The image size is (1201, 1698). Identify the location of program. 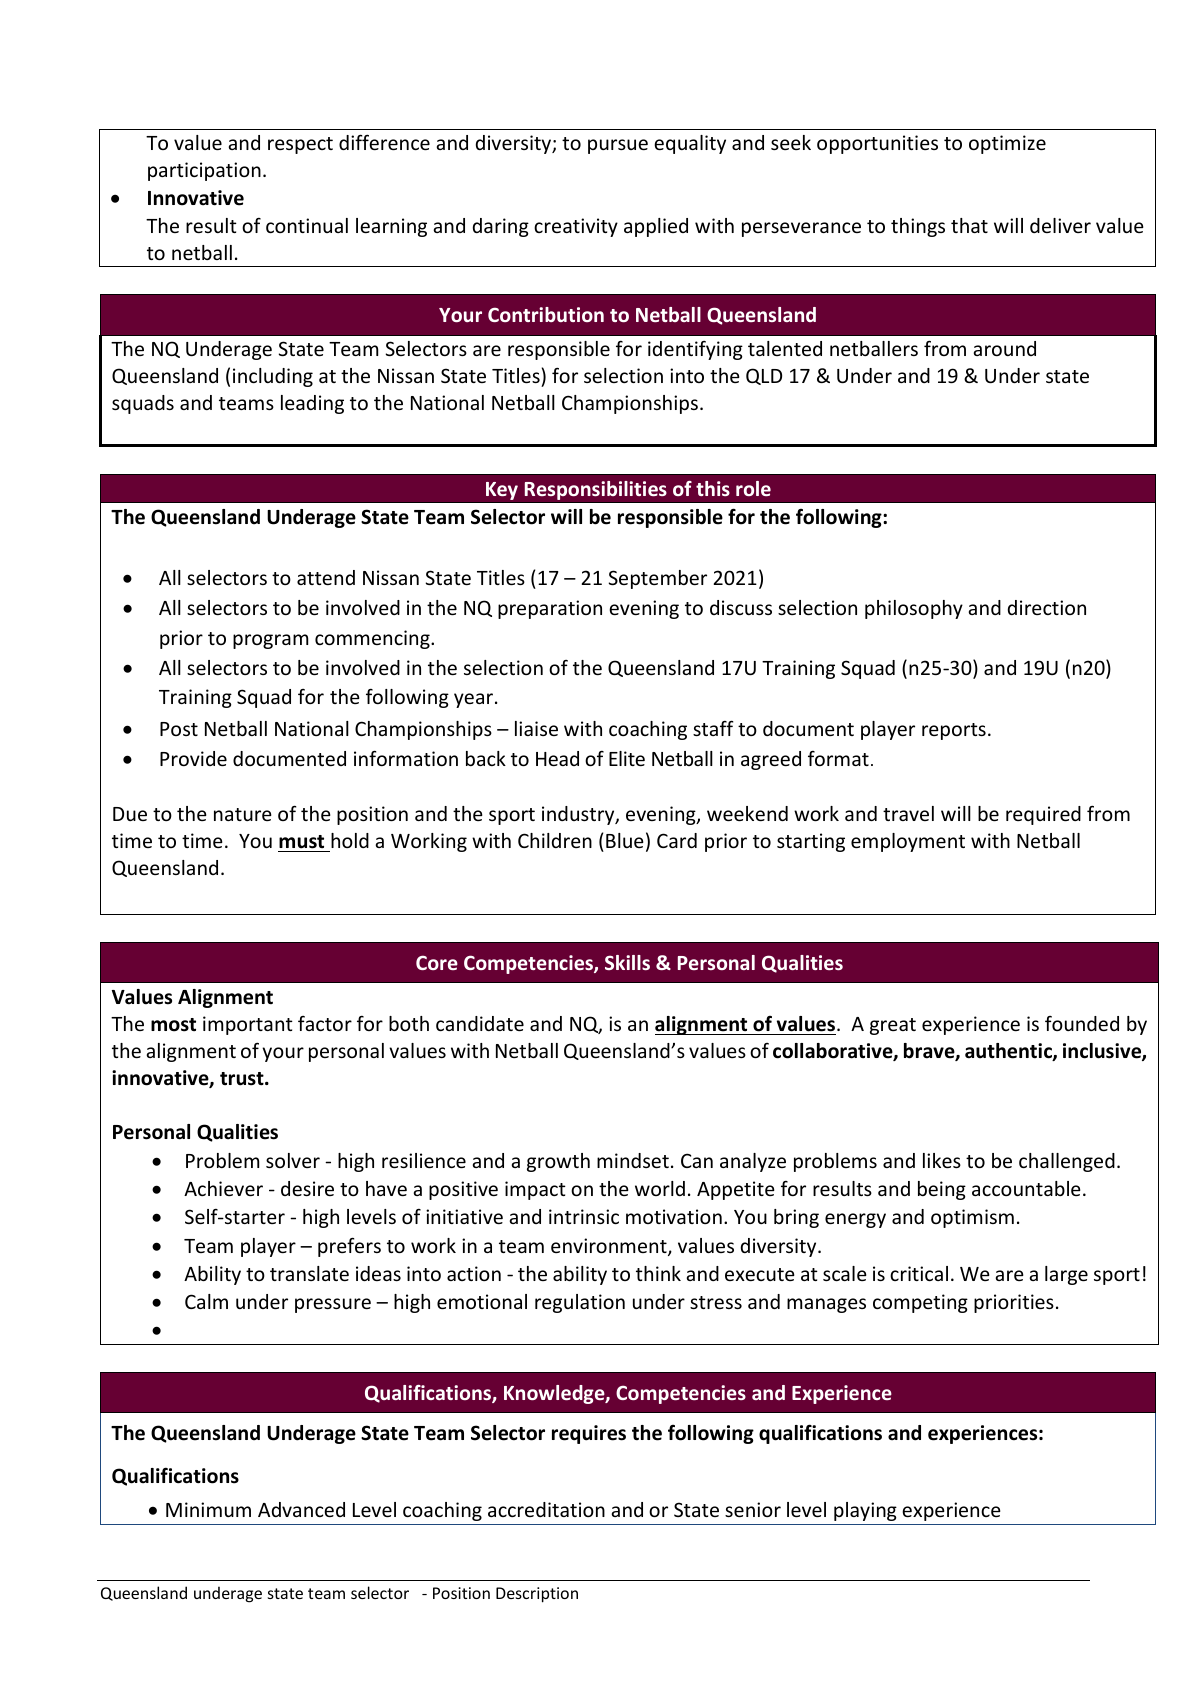
(270, 641).
